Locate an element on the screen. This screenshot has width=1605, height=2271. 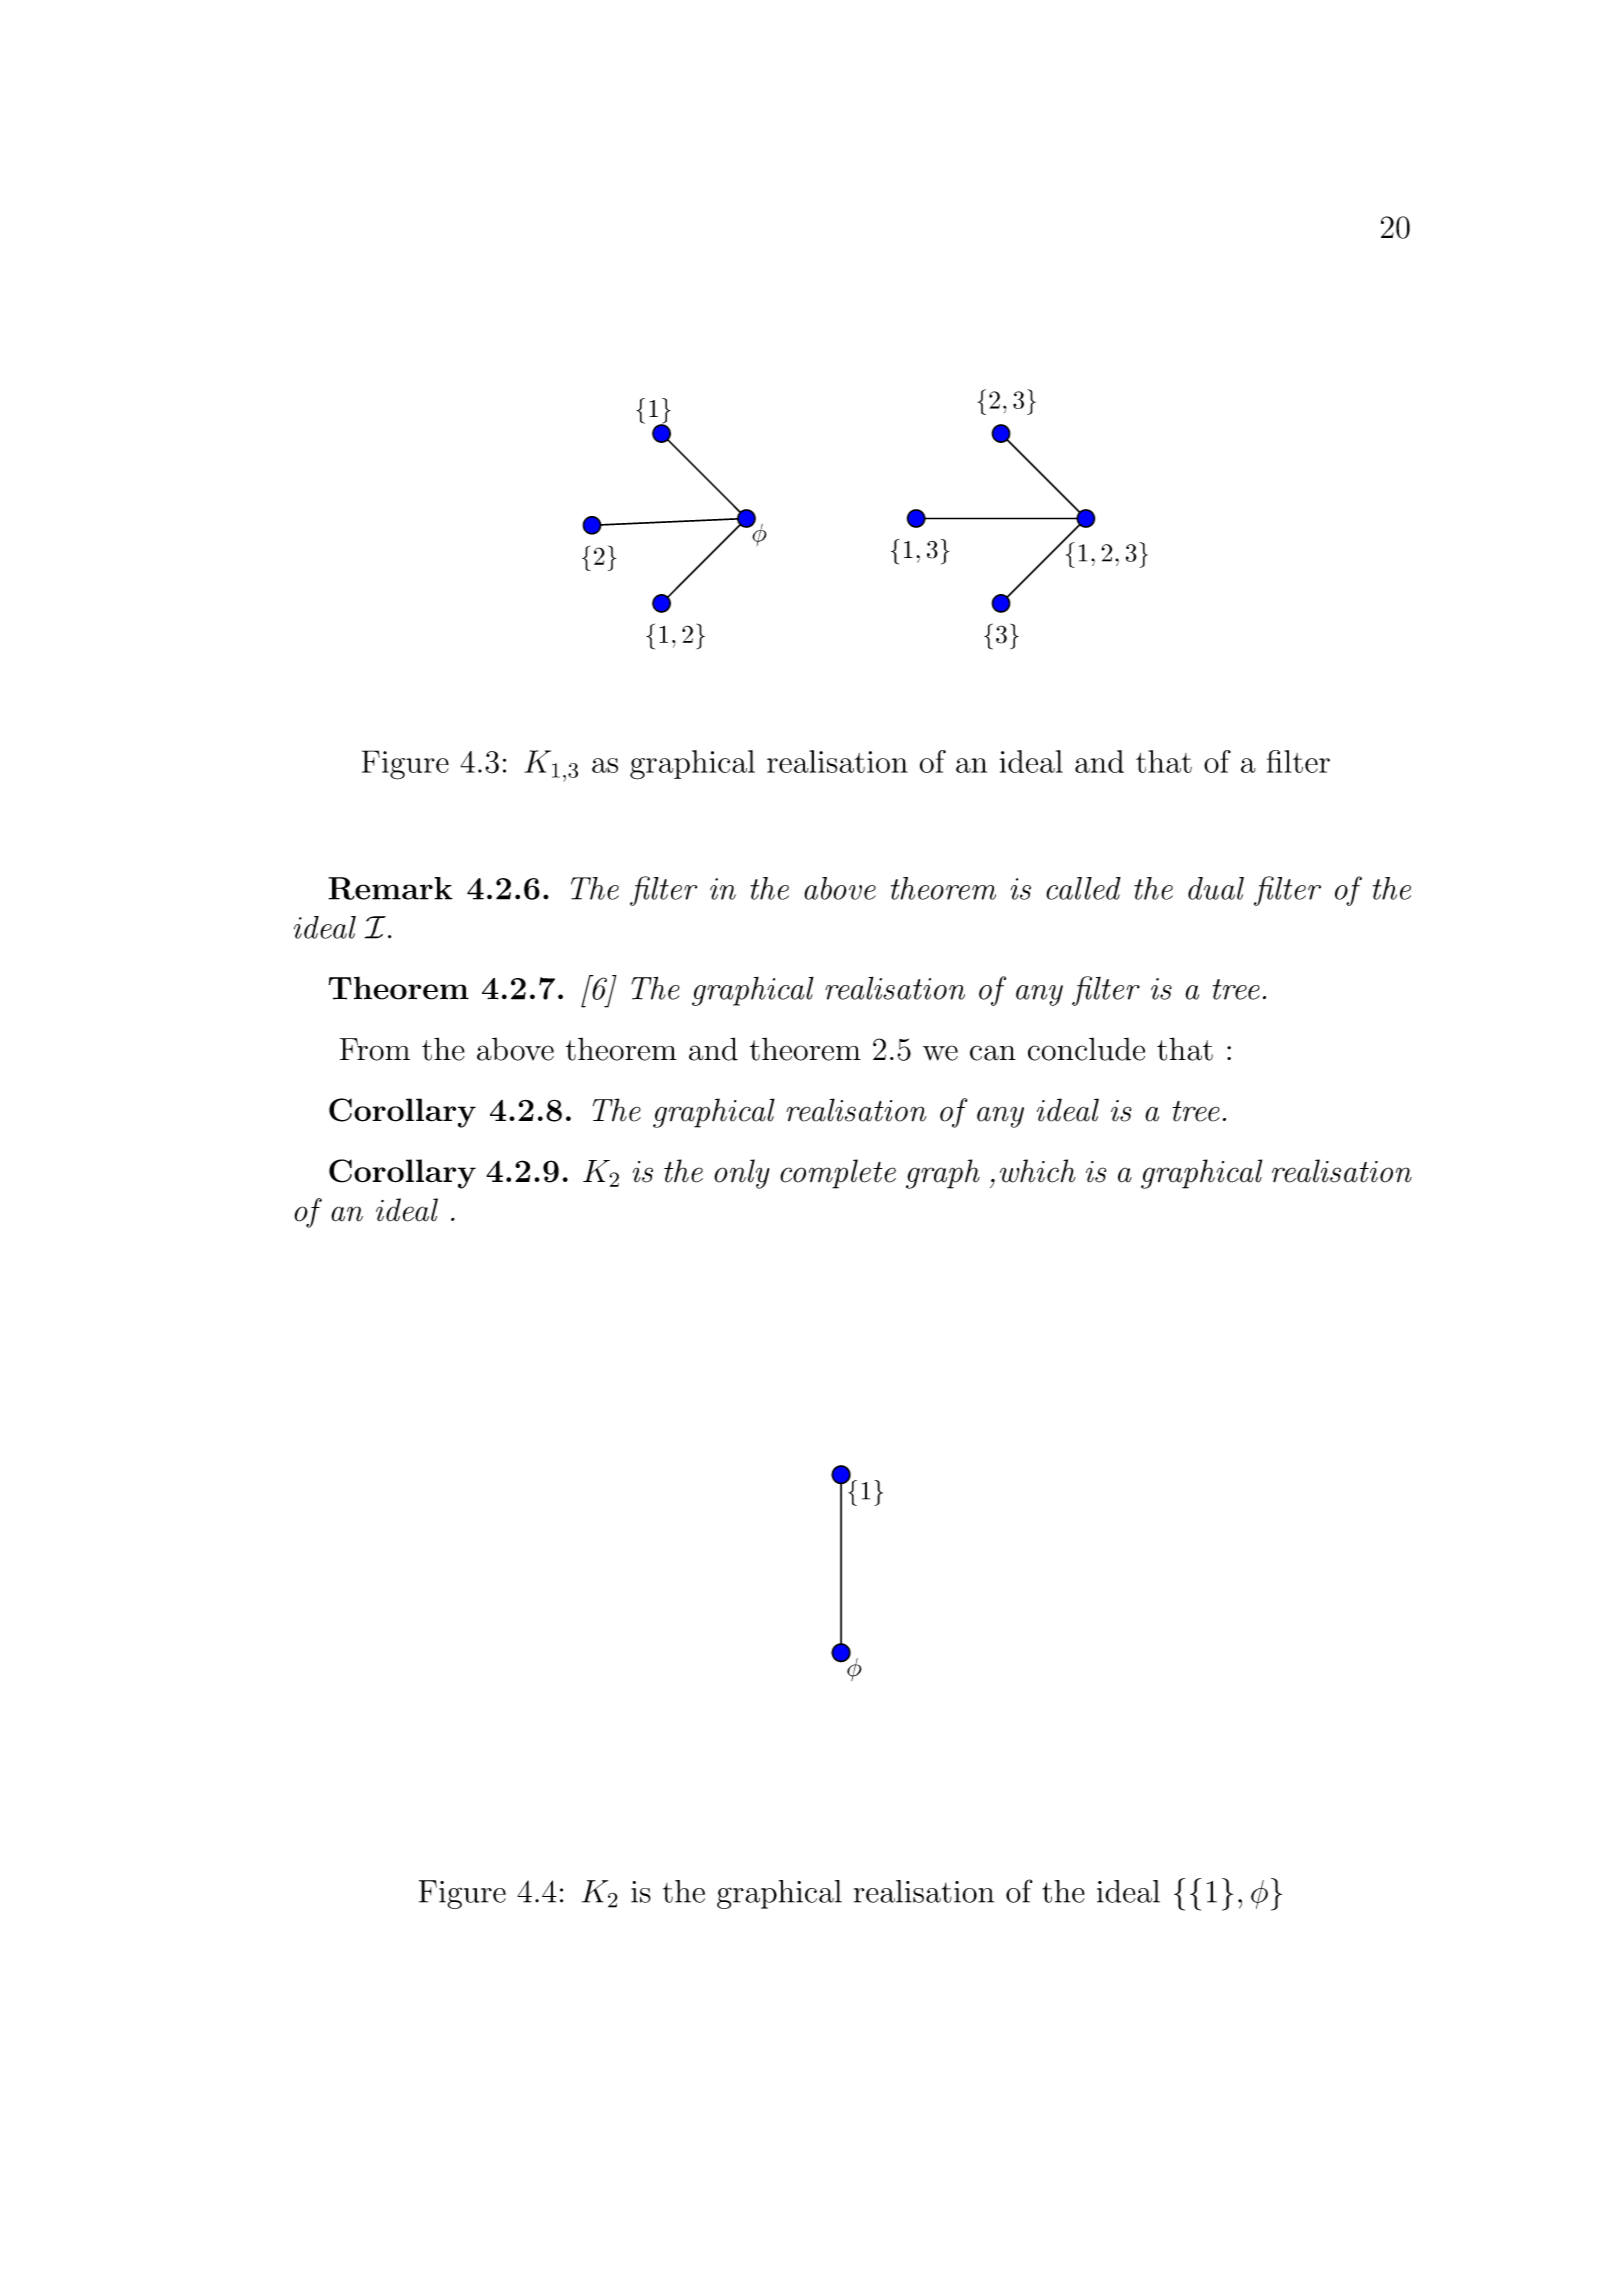
called is located at coordinates (1083, 888).
